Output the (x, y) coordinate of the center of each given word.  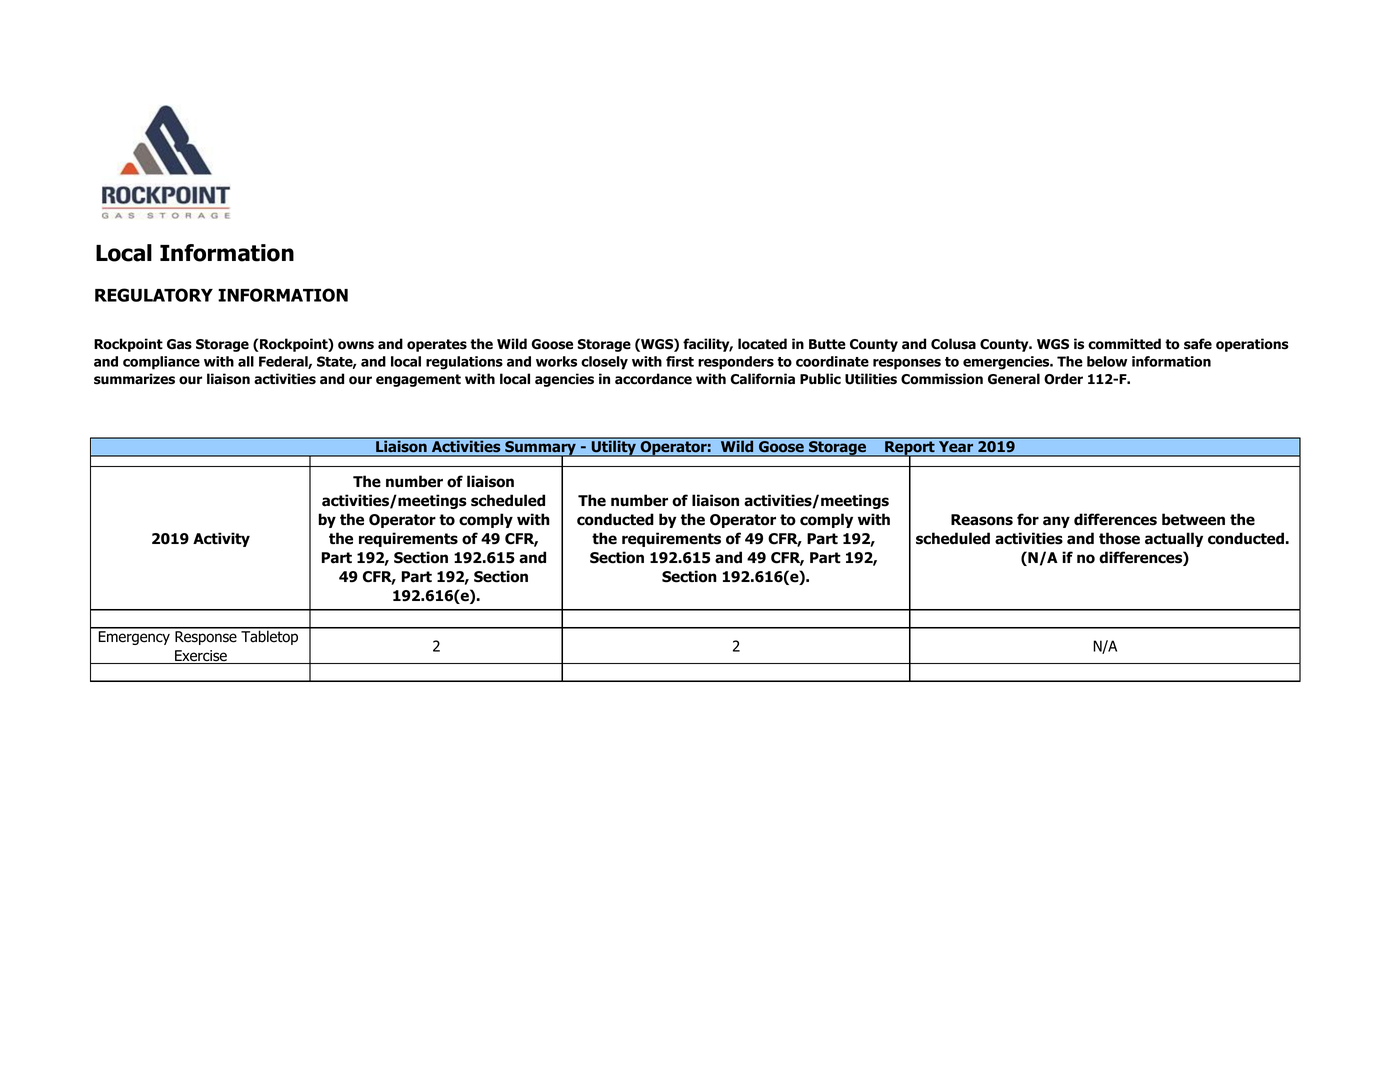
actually (1174, 539)
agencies (564, 380)
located (762, 344)
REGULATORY (154, 295)
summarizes (134, 379)
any (1056, 522)
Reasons (982, 520)
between (1193, 519)
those (1119, 538)
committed (1124, 344)
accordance (653, 379)
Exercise (201, 657)
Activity (221, 539)
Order (1063, 379)
